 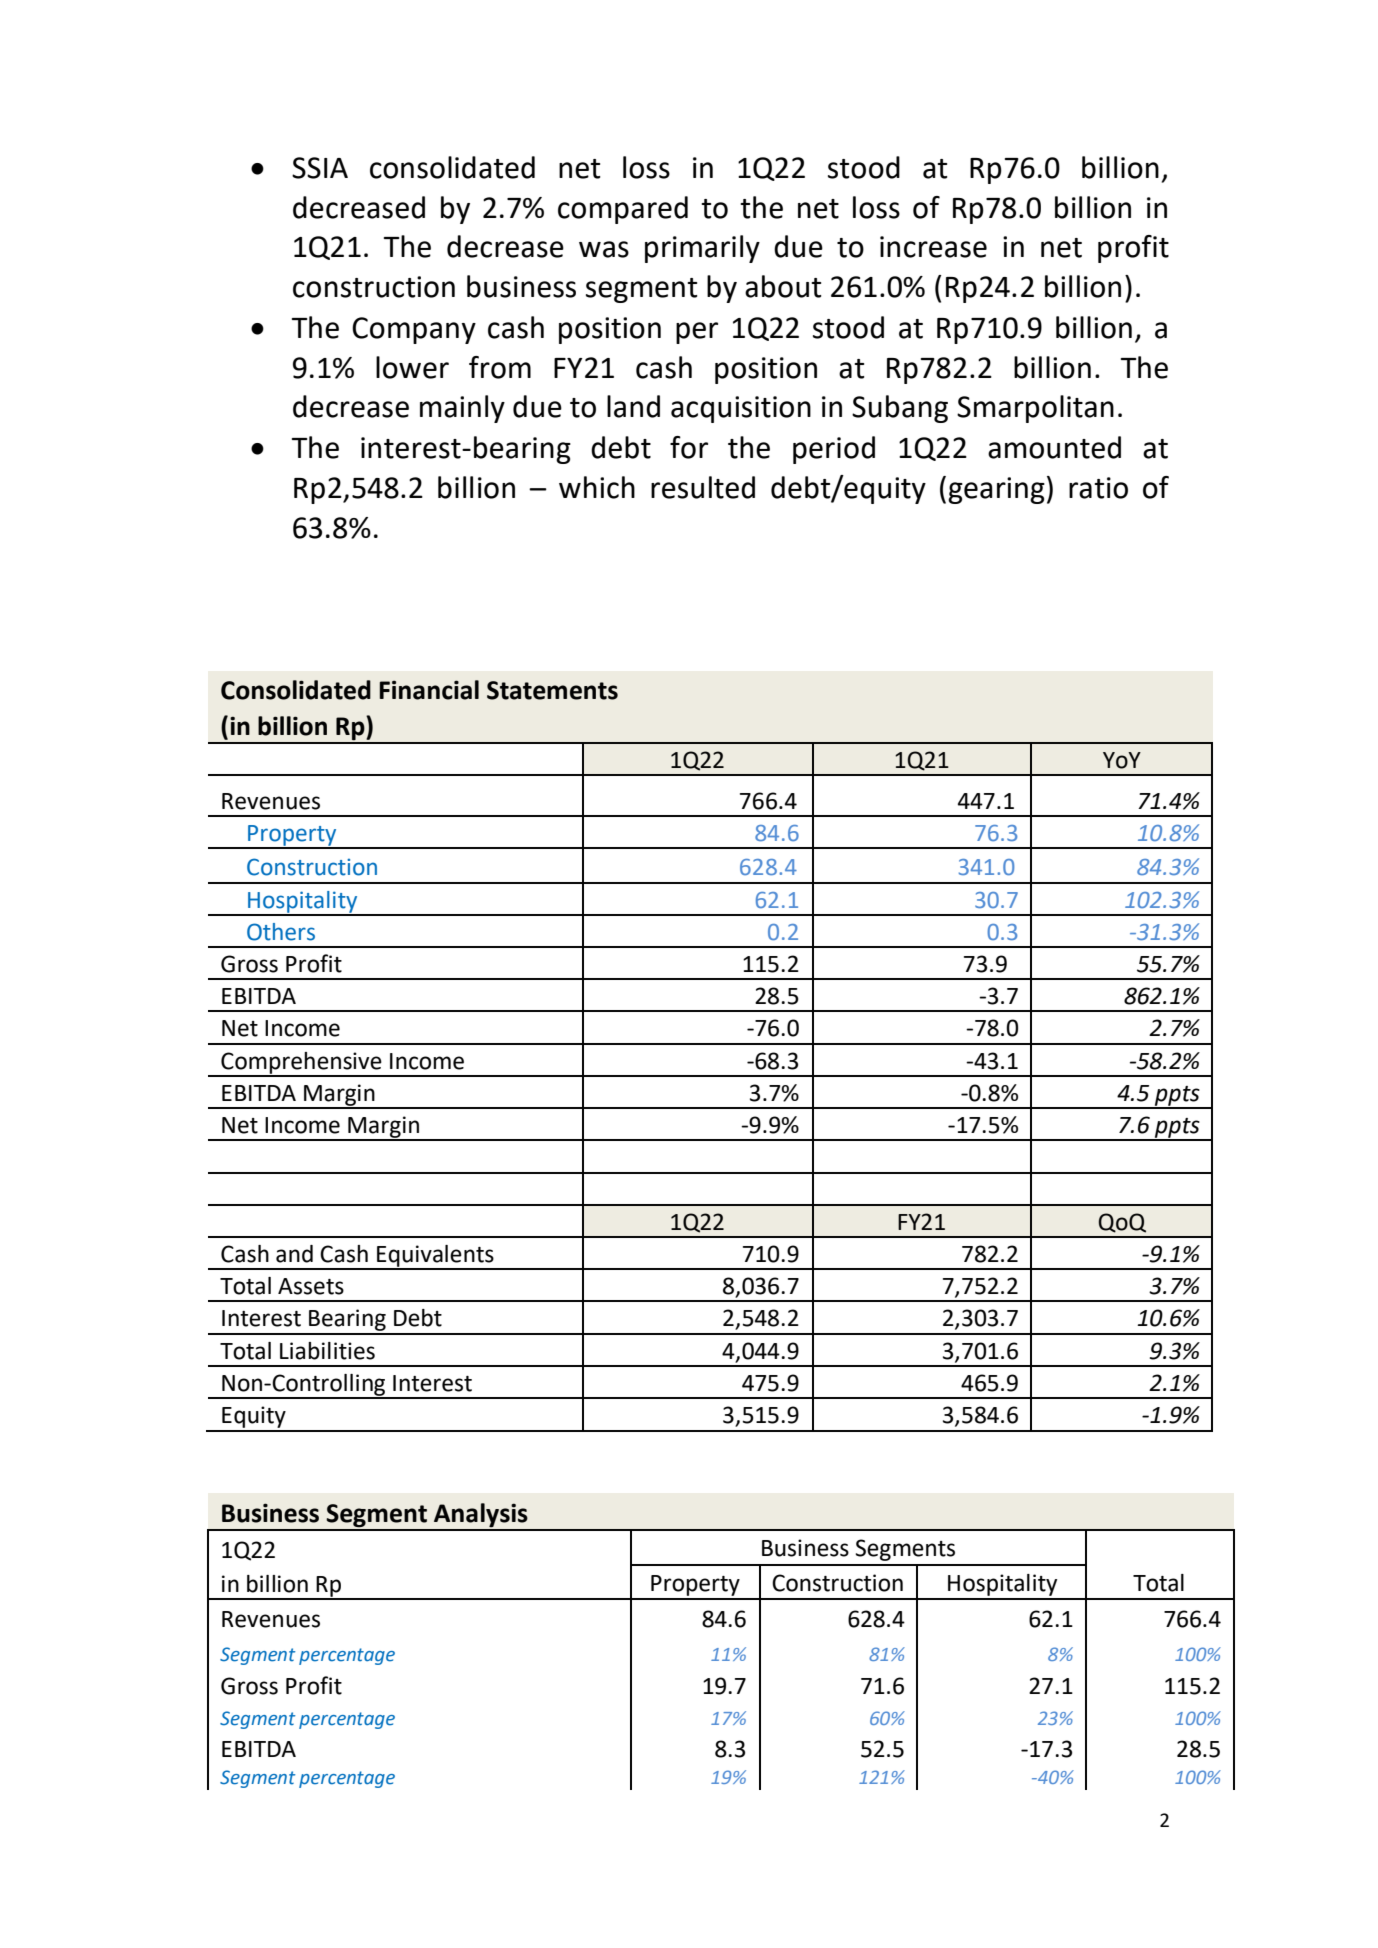 I want to click on increase, so click(x=933, y=247).
